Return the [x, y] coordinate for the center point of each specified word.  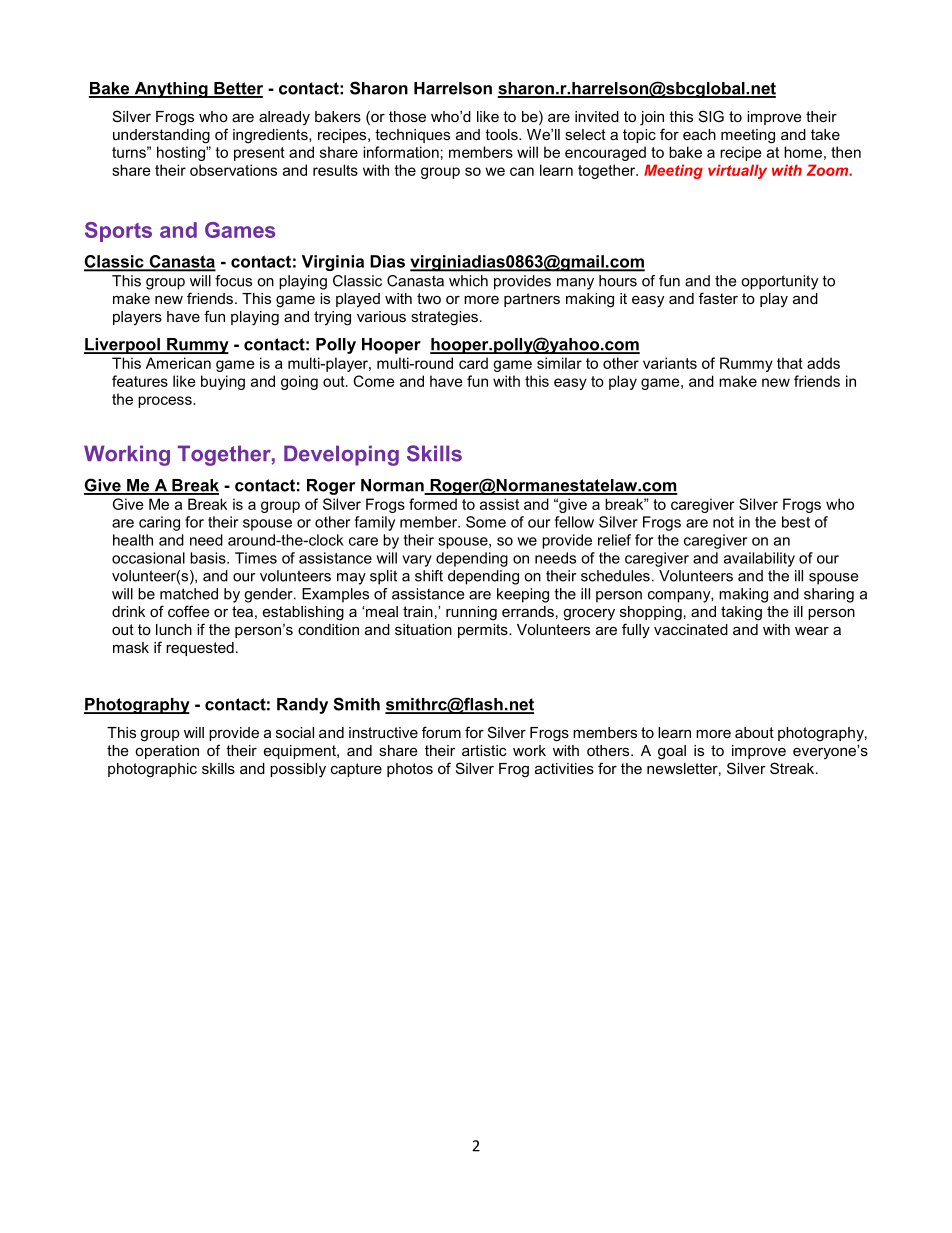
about [754, 732]
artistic [484, 750]
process [166, 402]
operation [167, 752]
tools [502, 134]
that [790, 363]
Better [237, 89]
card [473, 363]
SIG [711, 116]
